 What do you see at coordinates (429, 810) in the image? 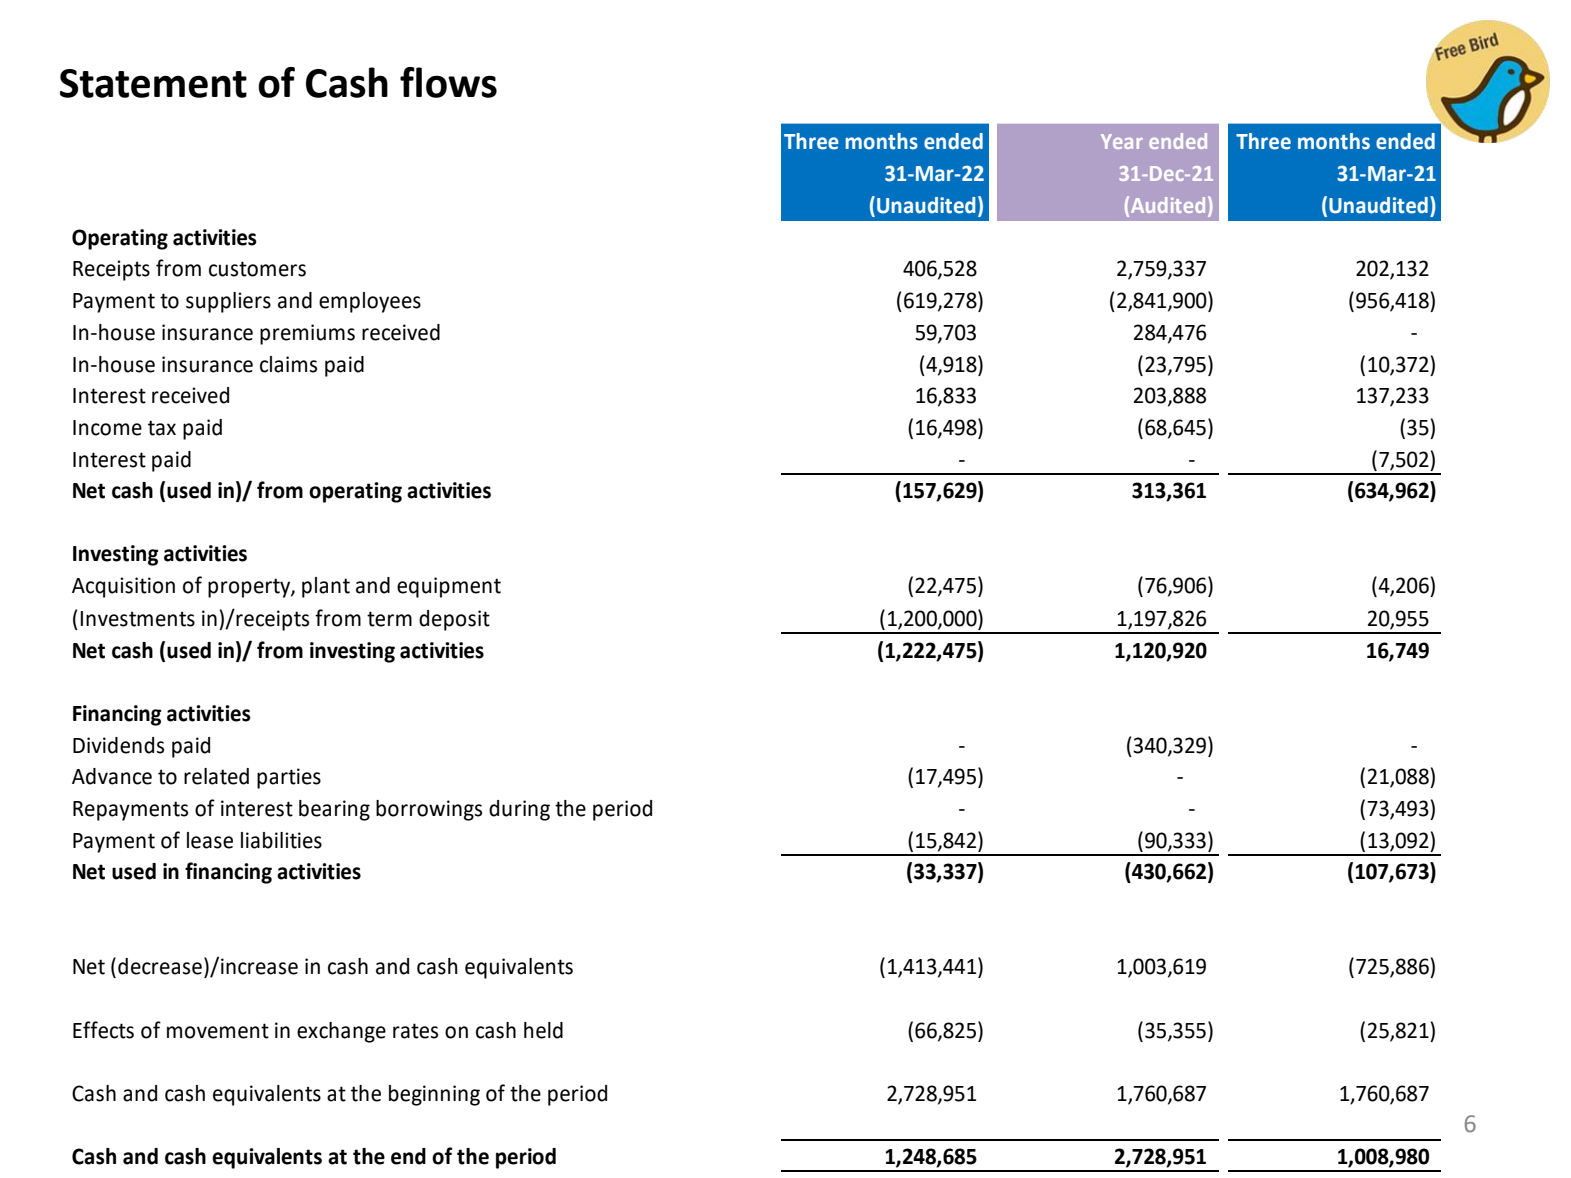
I see `borrowings` at bounding box center [429, 810].
